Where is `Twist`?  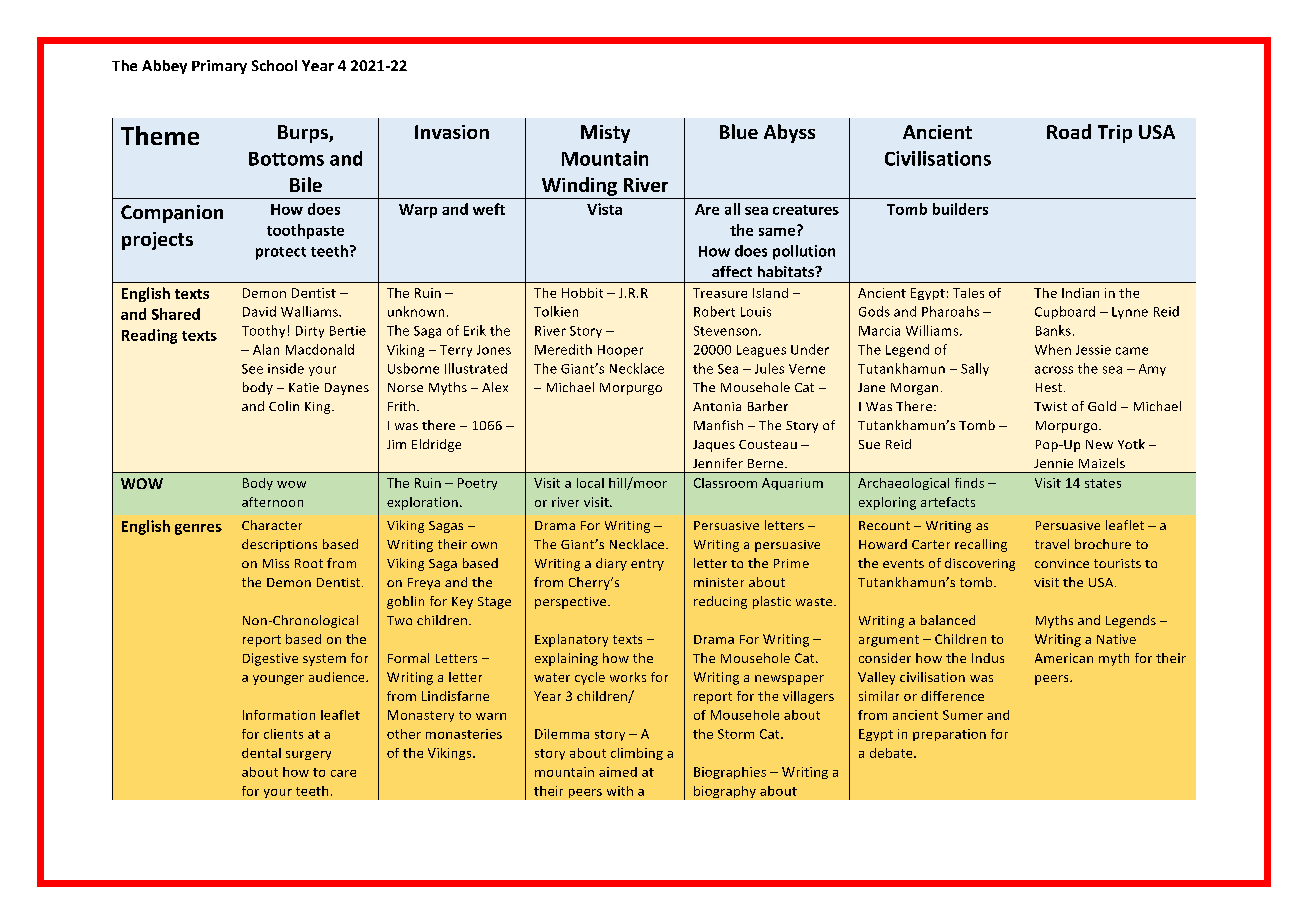 Twist is located at coordinates (1050, 406).
